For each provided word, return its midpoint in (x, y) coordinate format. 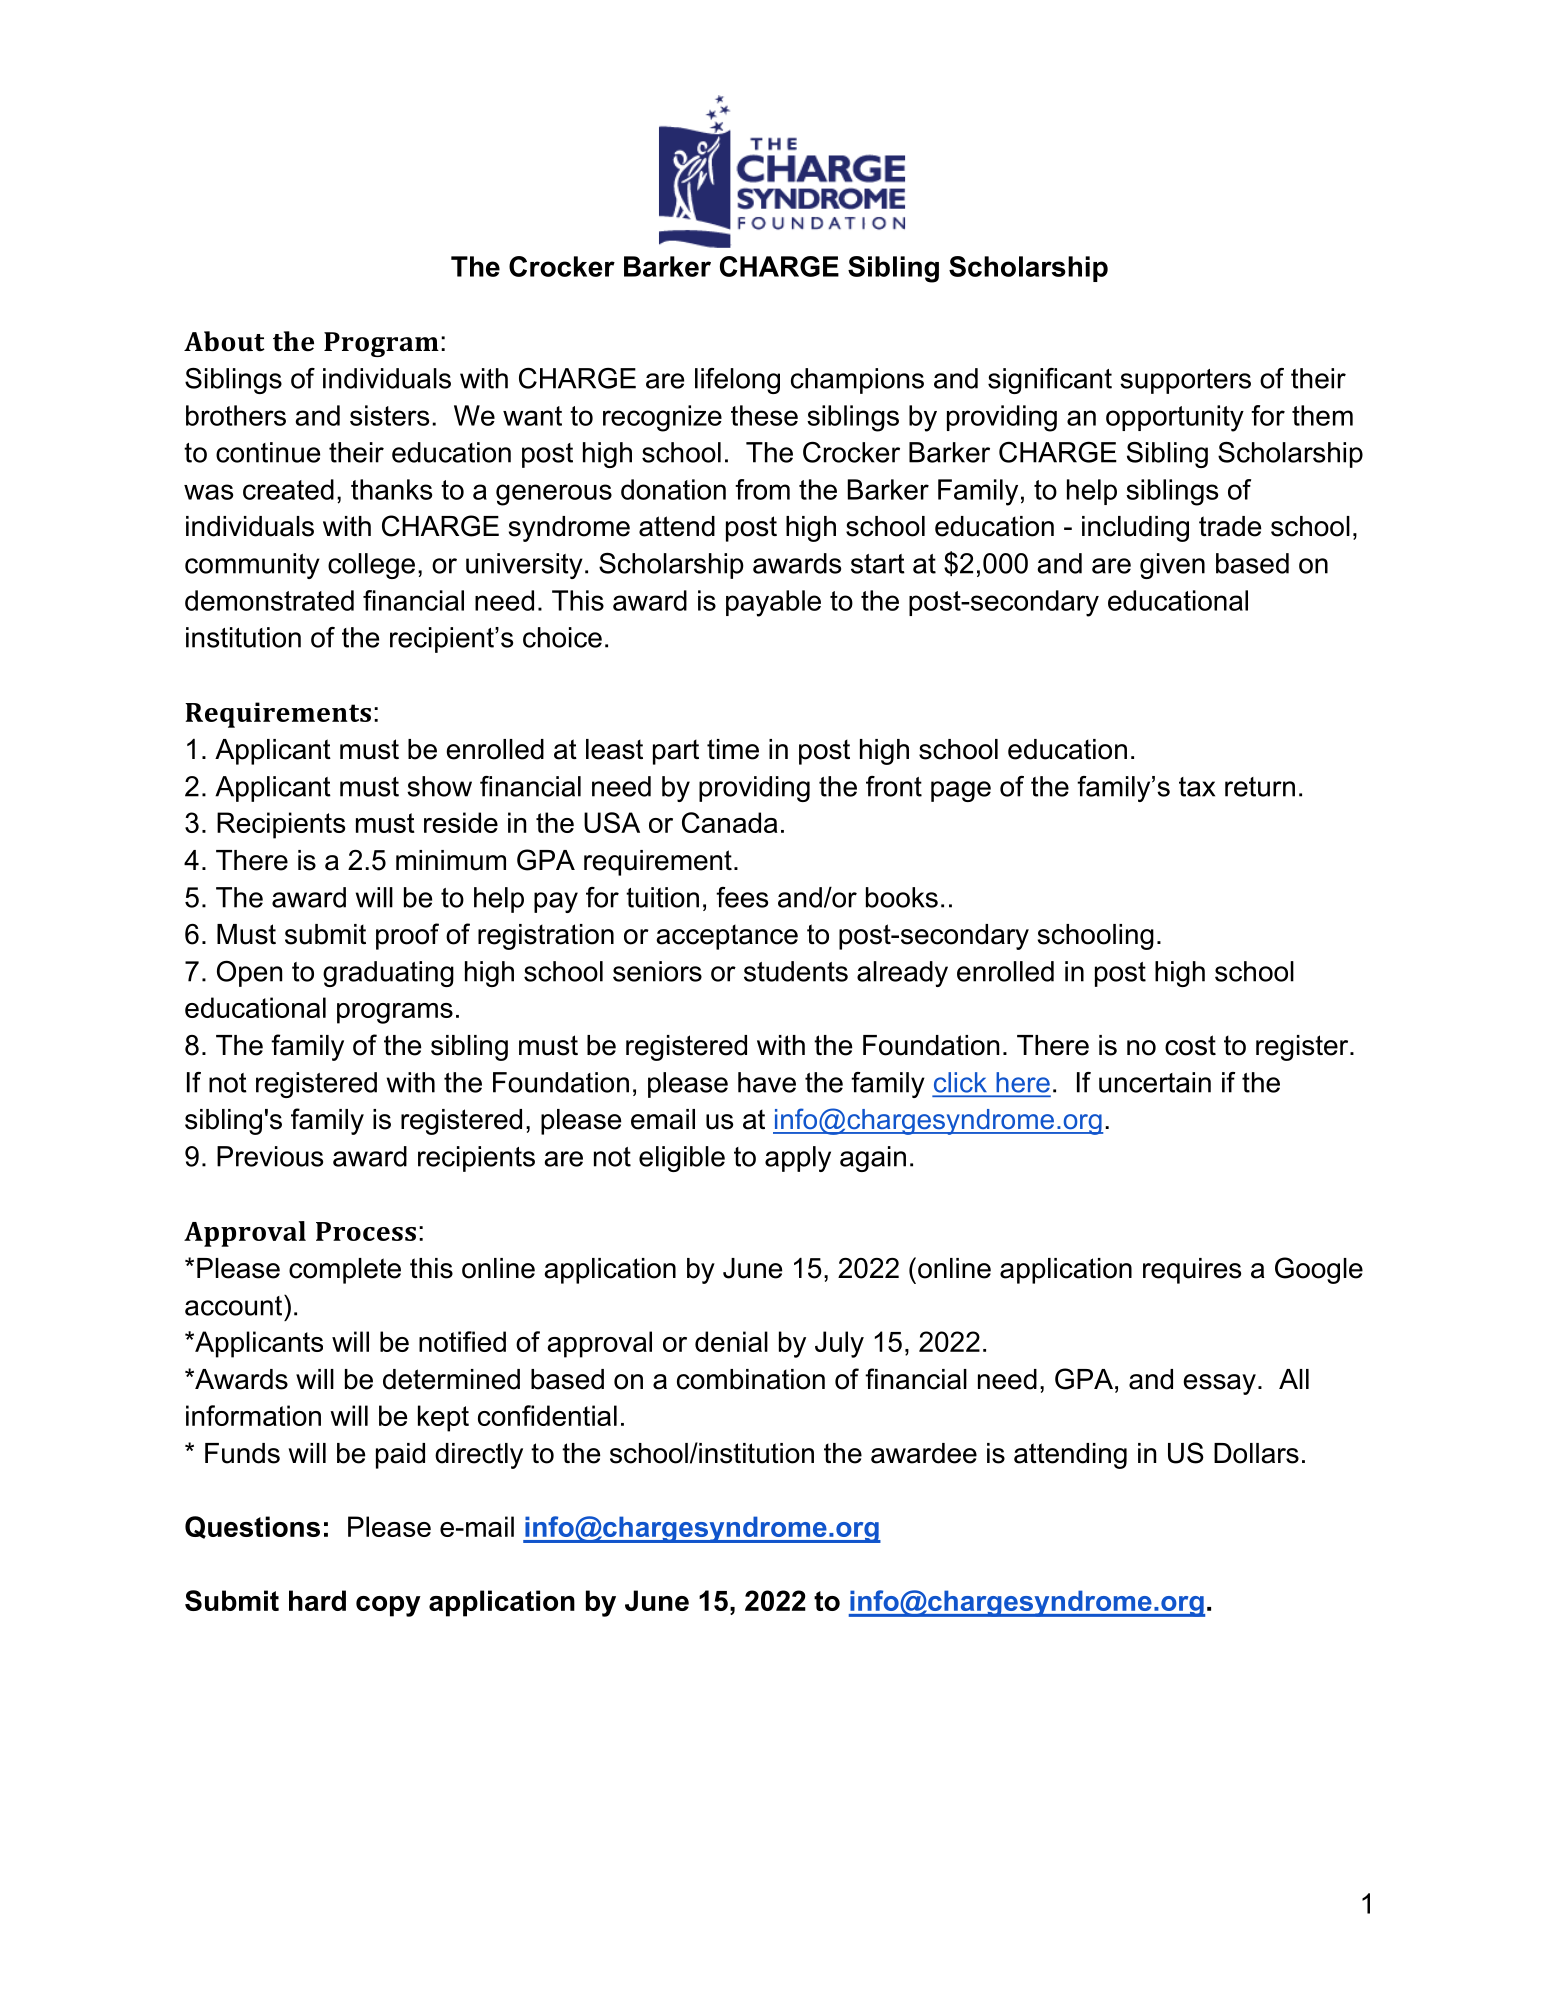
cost (1190, 1045)
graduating (388, 974)
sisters (389, 415)
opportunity (1175, 418)
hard (317, 1600)
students (796, 971)
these (764, 415)
